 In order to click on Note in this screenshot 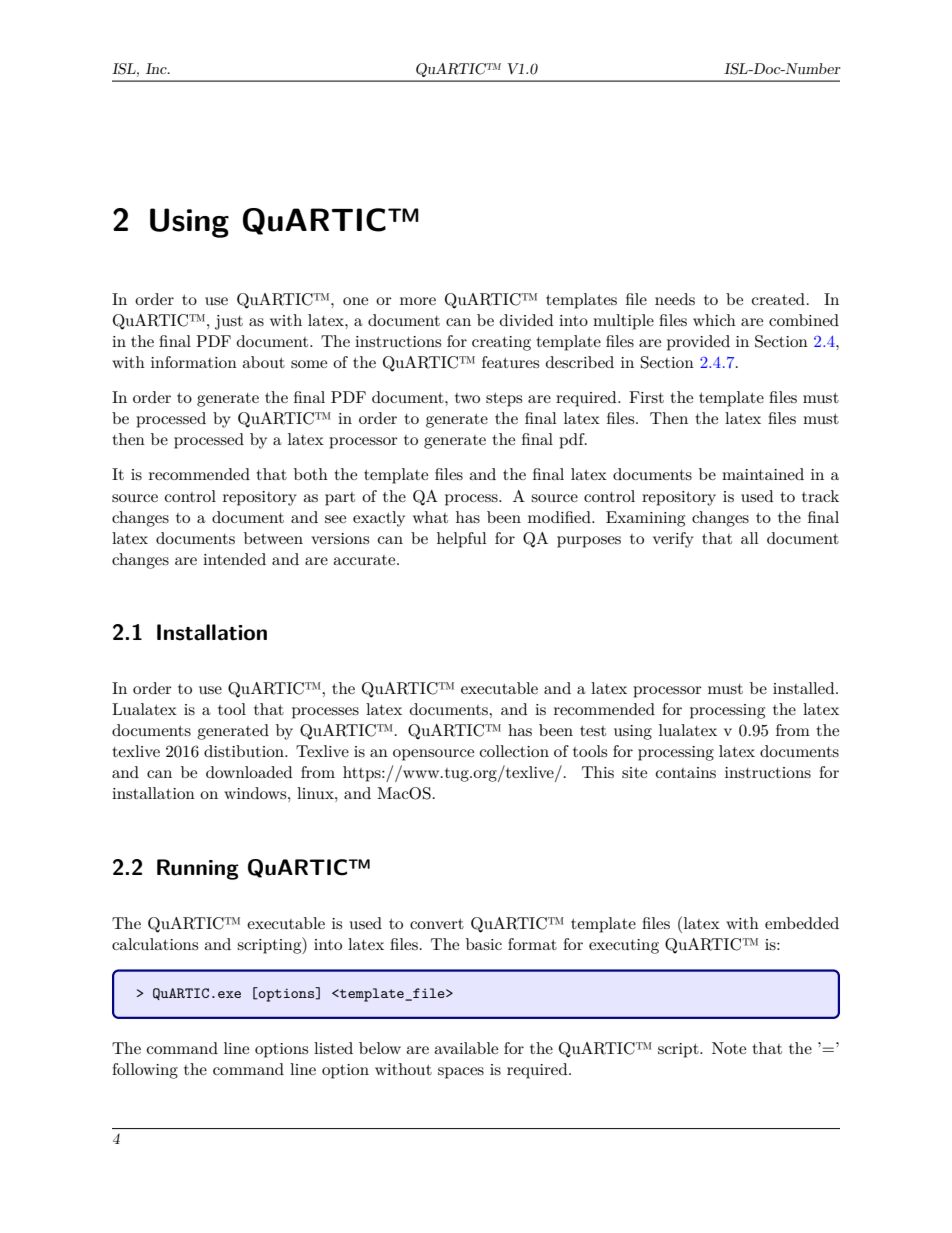, I will do `click(729, 1048)`.
